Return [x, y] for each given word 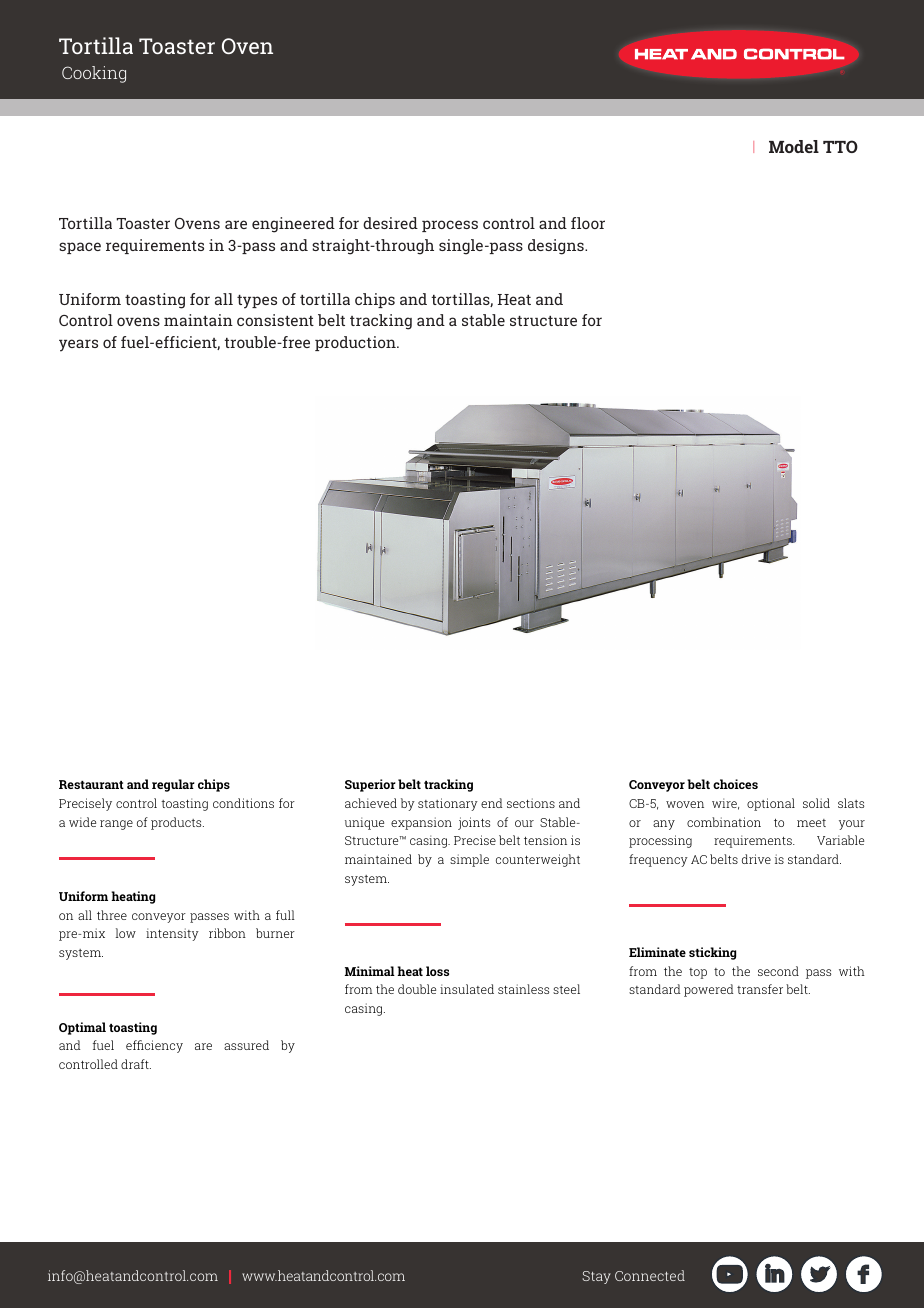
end [491, 803]
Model [794, 146]
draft [136, 1064]
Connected [650, 1275]
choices [735, 784]
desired [390, 223]
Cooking [94, 74]
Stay [596, 1277]
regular [173, 785]
